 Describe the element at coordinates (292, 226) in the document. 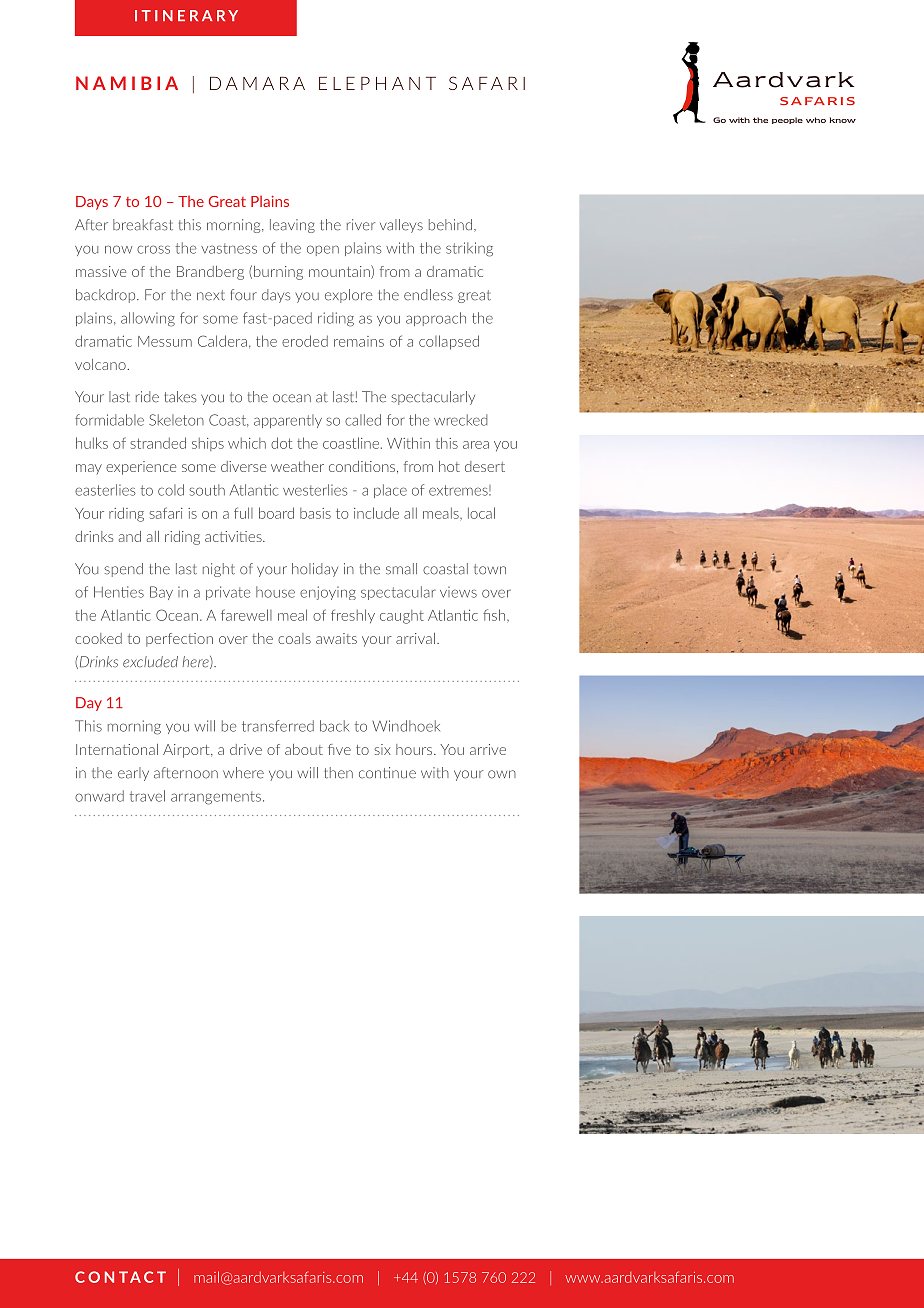

I see `leaving` at that location.
